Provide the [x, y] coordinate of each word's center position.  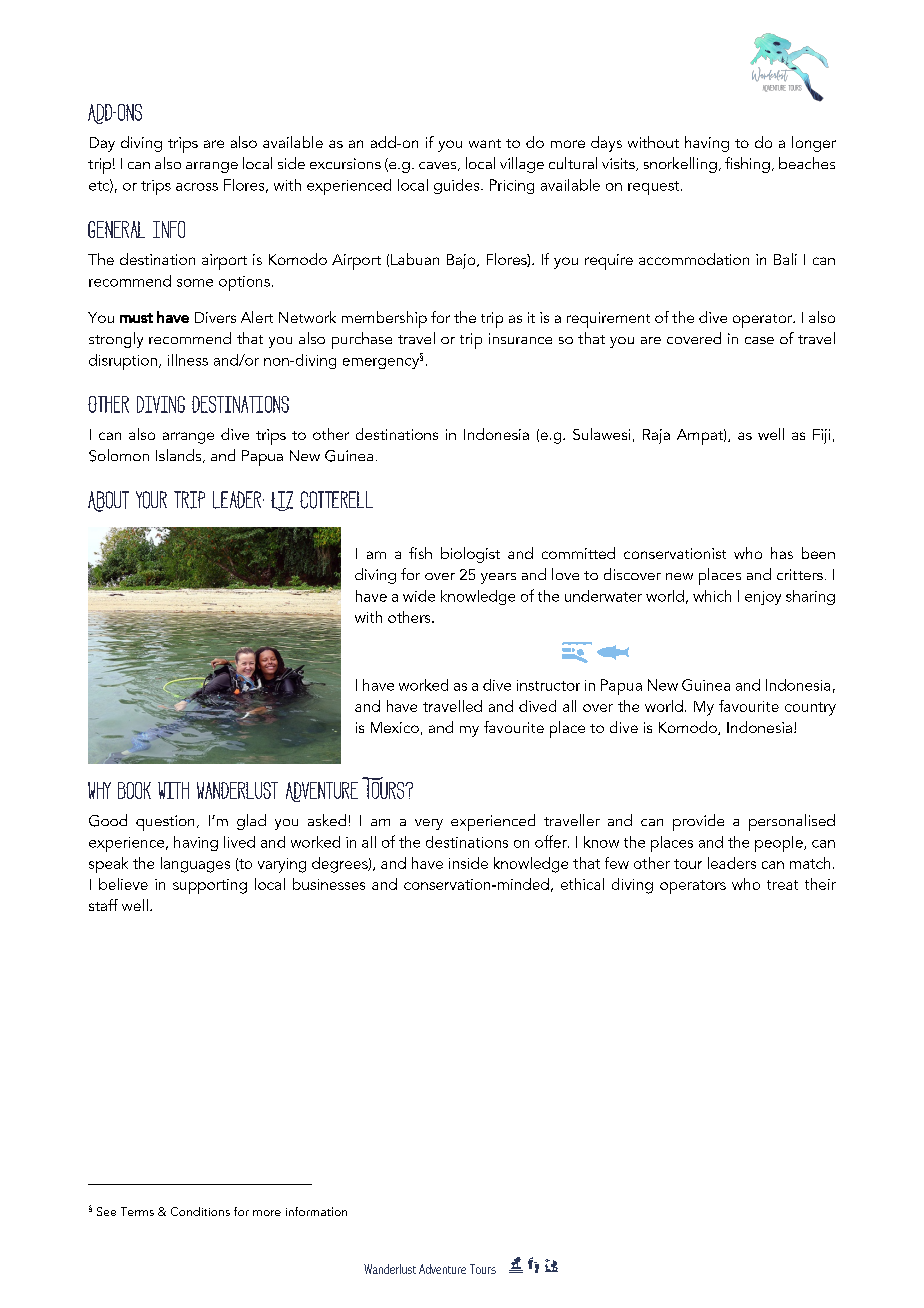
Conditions [200, 1211]
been [818, 553]
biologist [470, 555]
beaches [807, 163]
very [429, 824]
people [780, 844]
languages [195, 865]
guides [458, 186]
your [151, 500]
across [197, 187]
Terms [137, 1211]
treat [782, 885]
